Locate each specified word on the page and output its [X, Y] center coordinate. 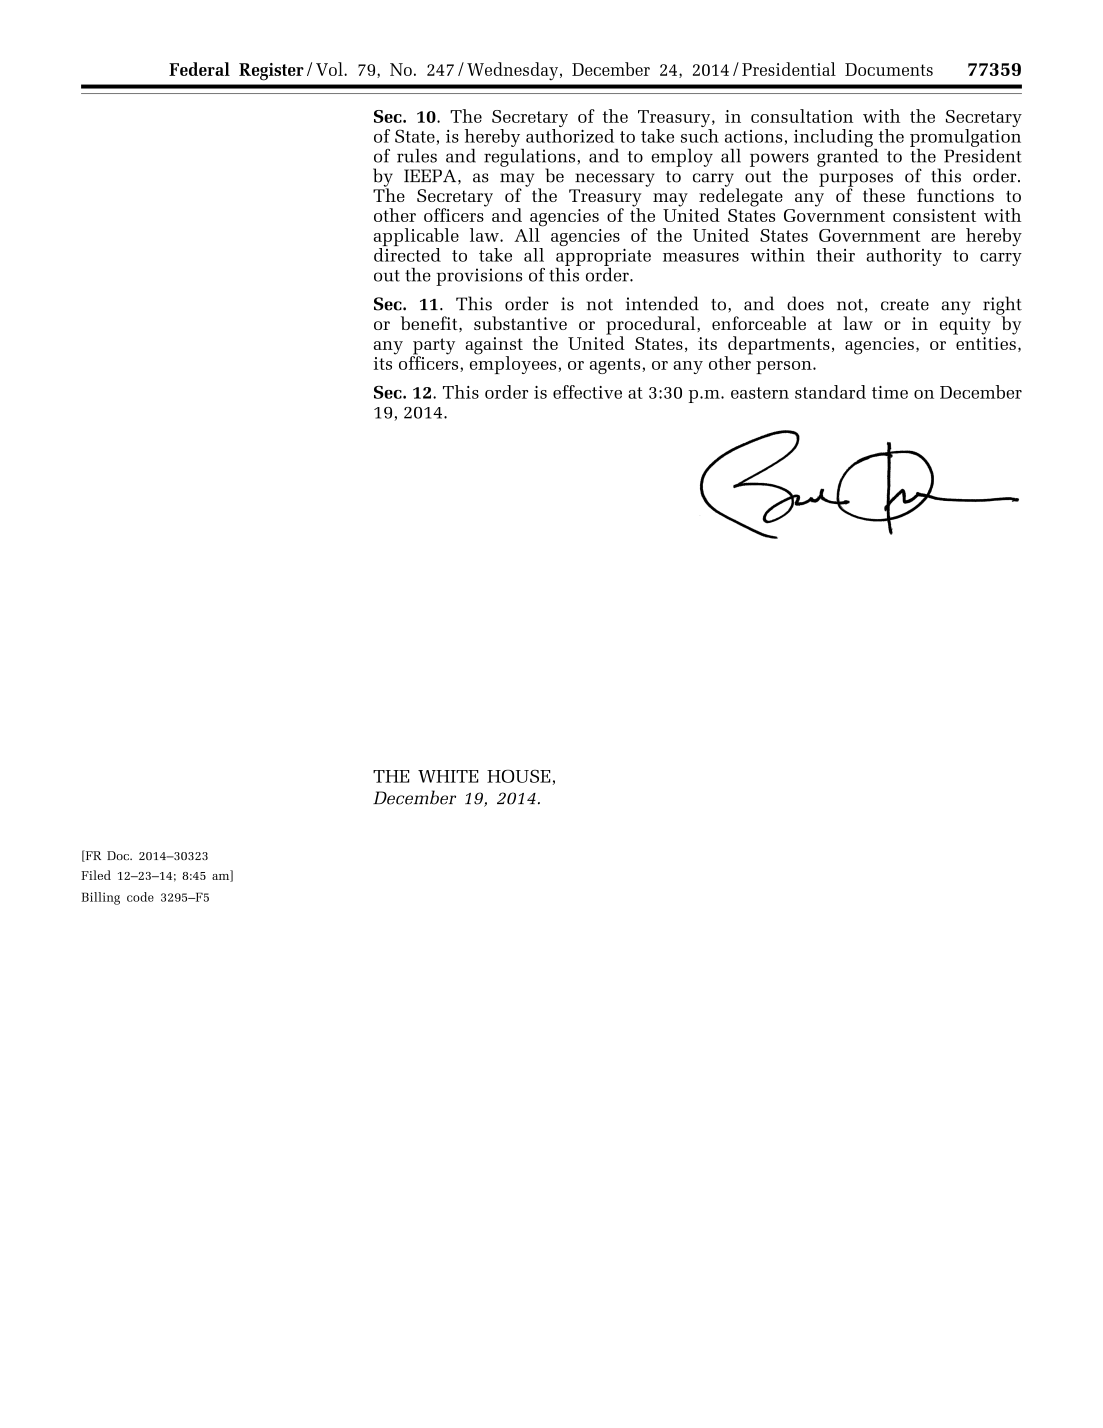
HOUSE [518, 776]
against [494, 347]
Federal [199, 69]
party [433, 347]
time [890, 392]
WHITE [448, 776]
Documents [889, 69]
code [140, 897]
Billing [100, 898]
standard [830, 392]
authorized [570, 136]
